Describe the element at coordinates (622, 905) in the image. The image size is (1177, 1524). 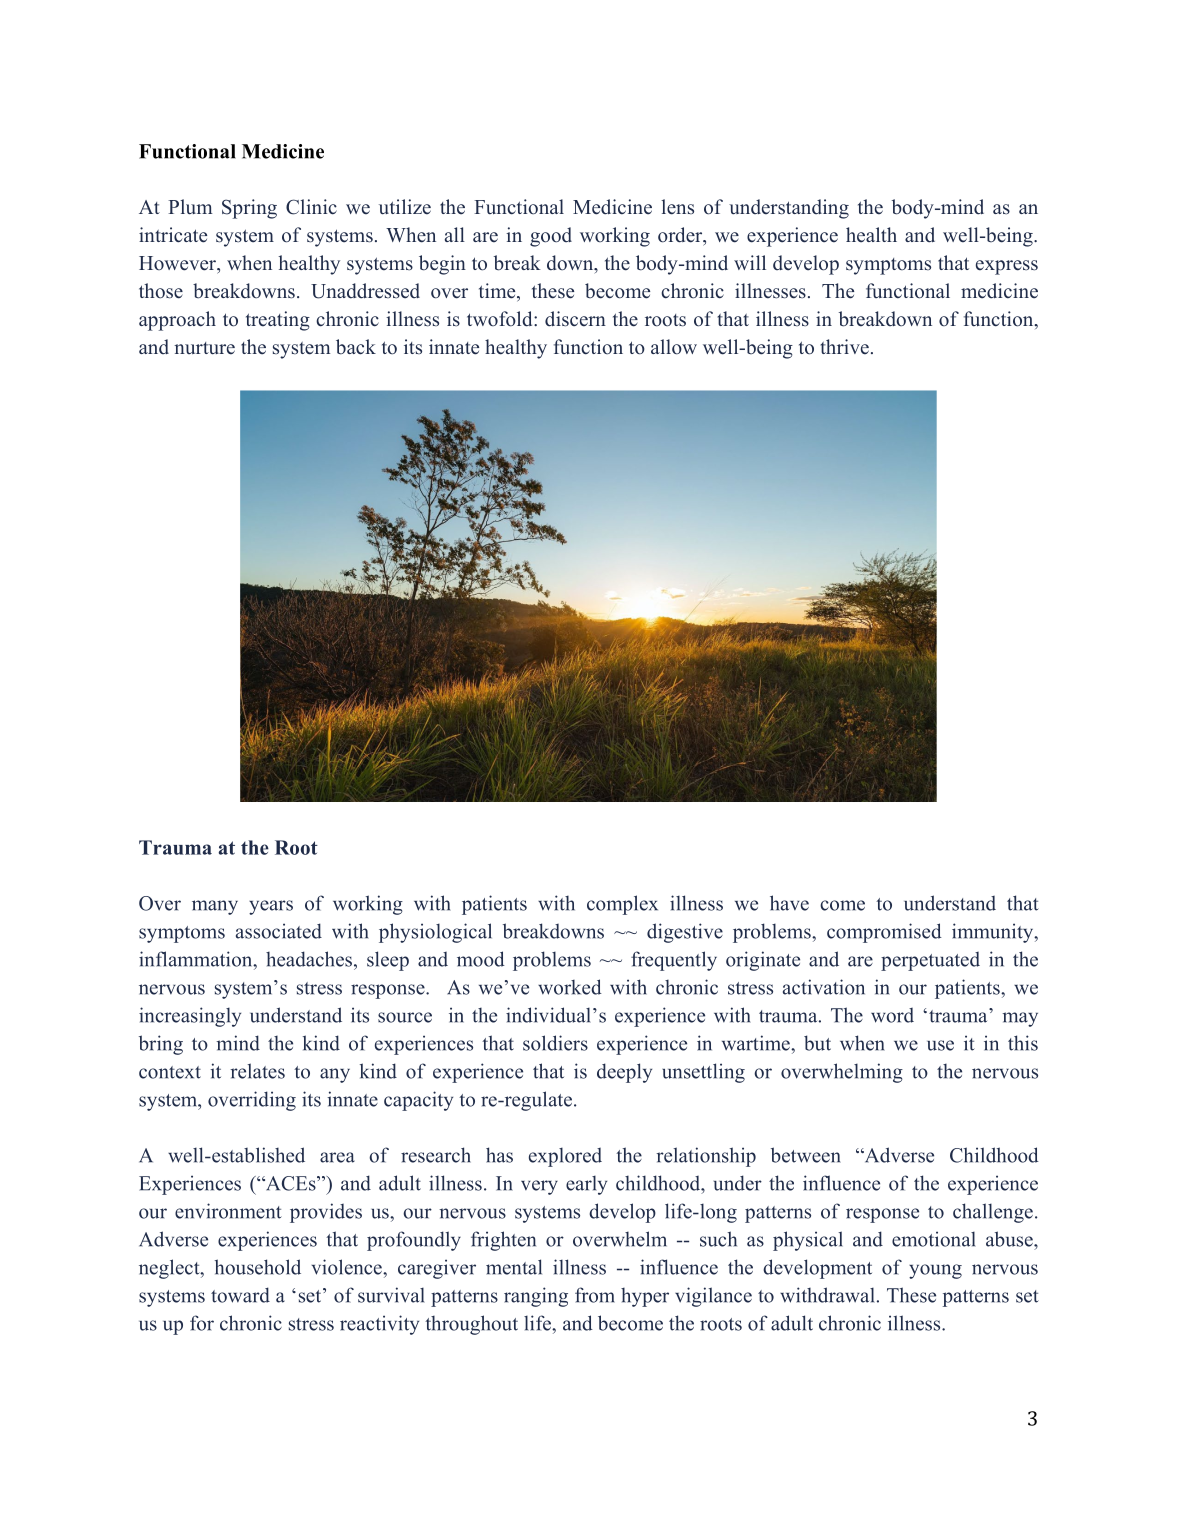
I see `complex` at that location.
